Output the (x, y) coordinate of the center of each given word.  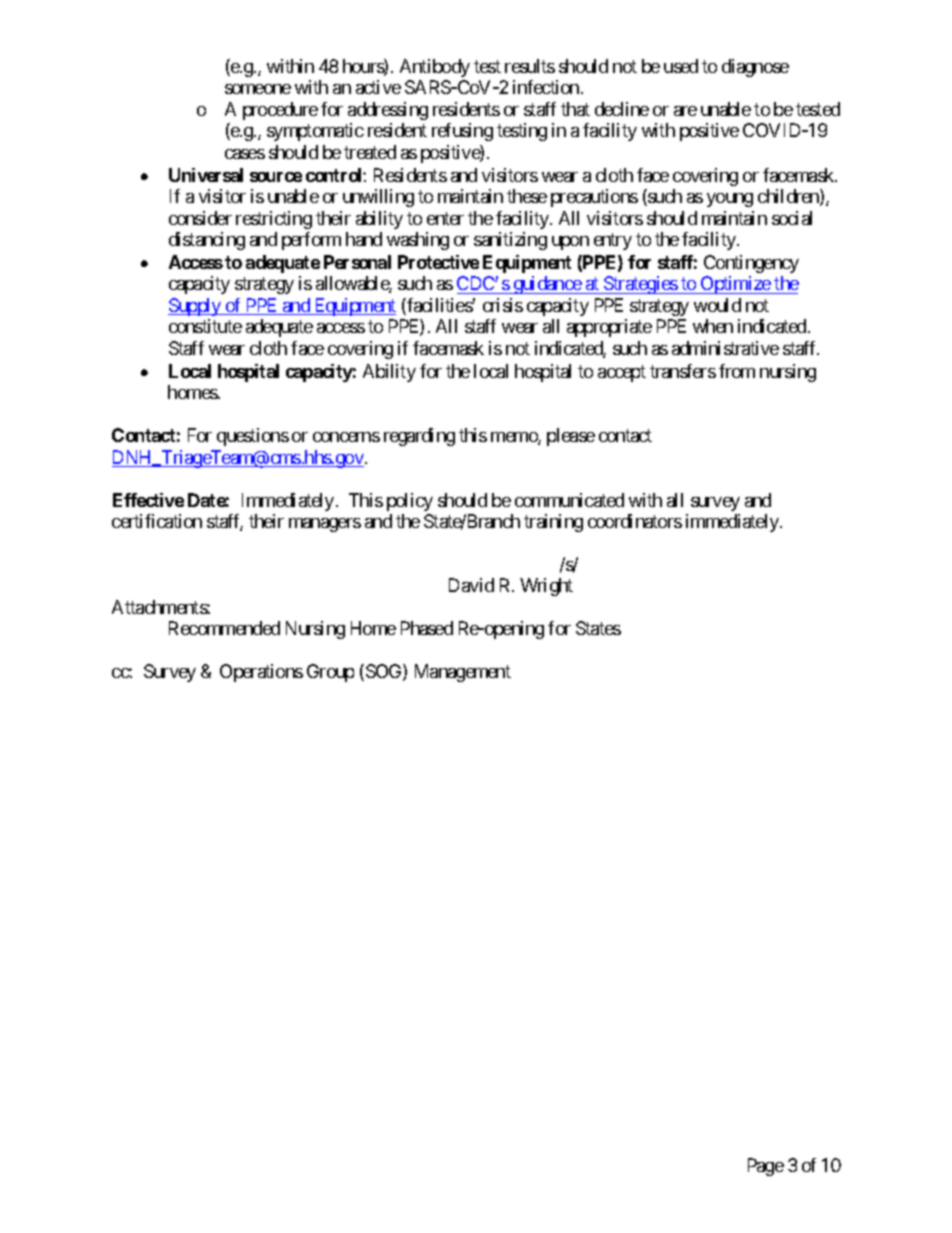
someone (258, 89)
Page (766, 1167)
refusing (462, 132)
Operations (261, 673)
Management (463, 673)
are (685, 111)
